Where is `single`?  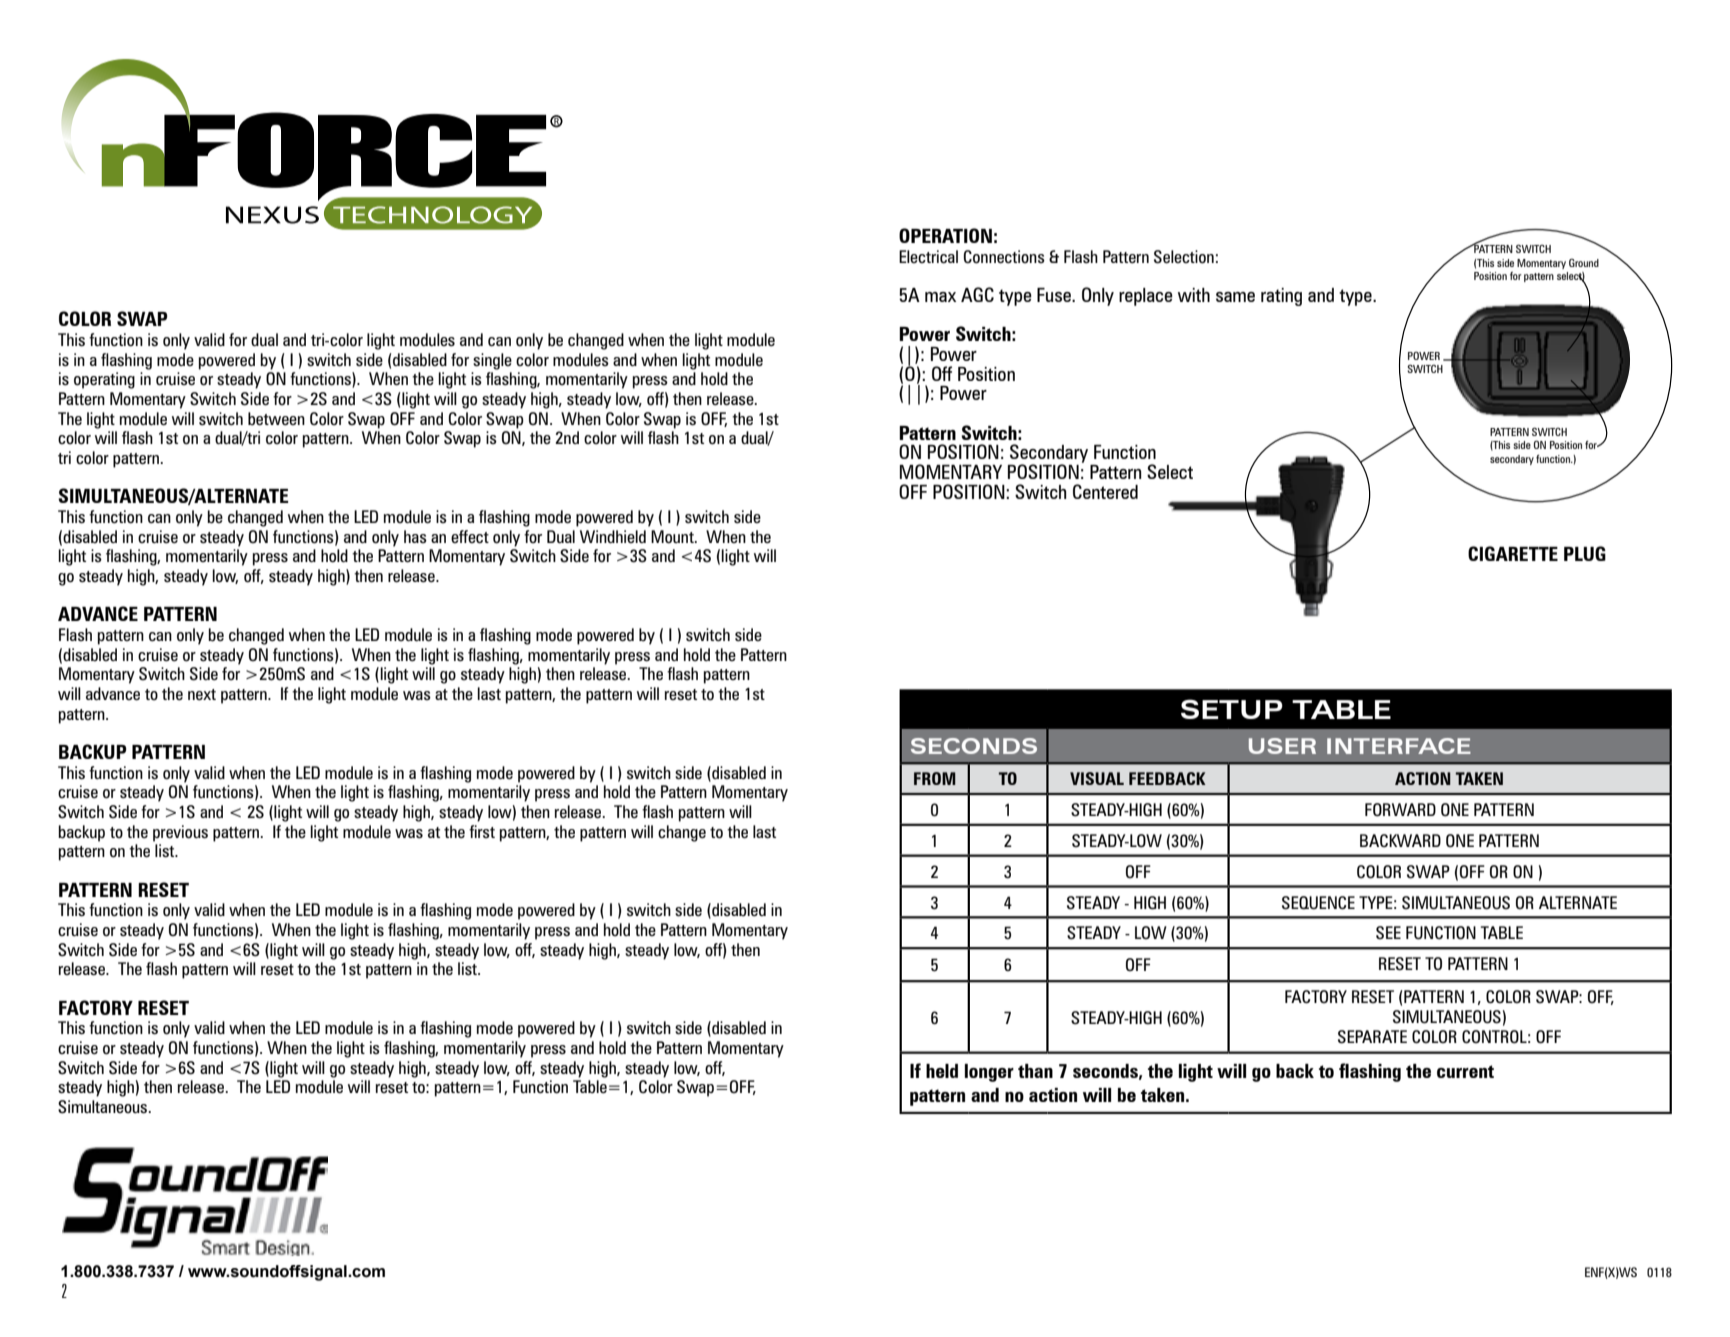
single is located at coordinates (492, 361).
